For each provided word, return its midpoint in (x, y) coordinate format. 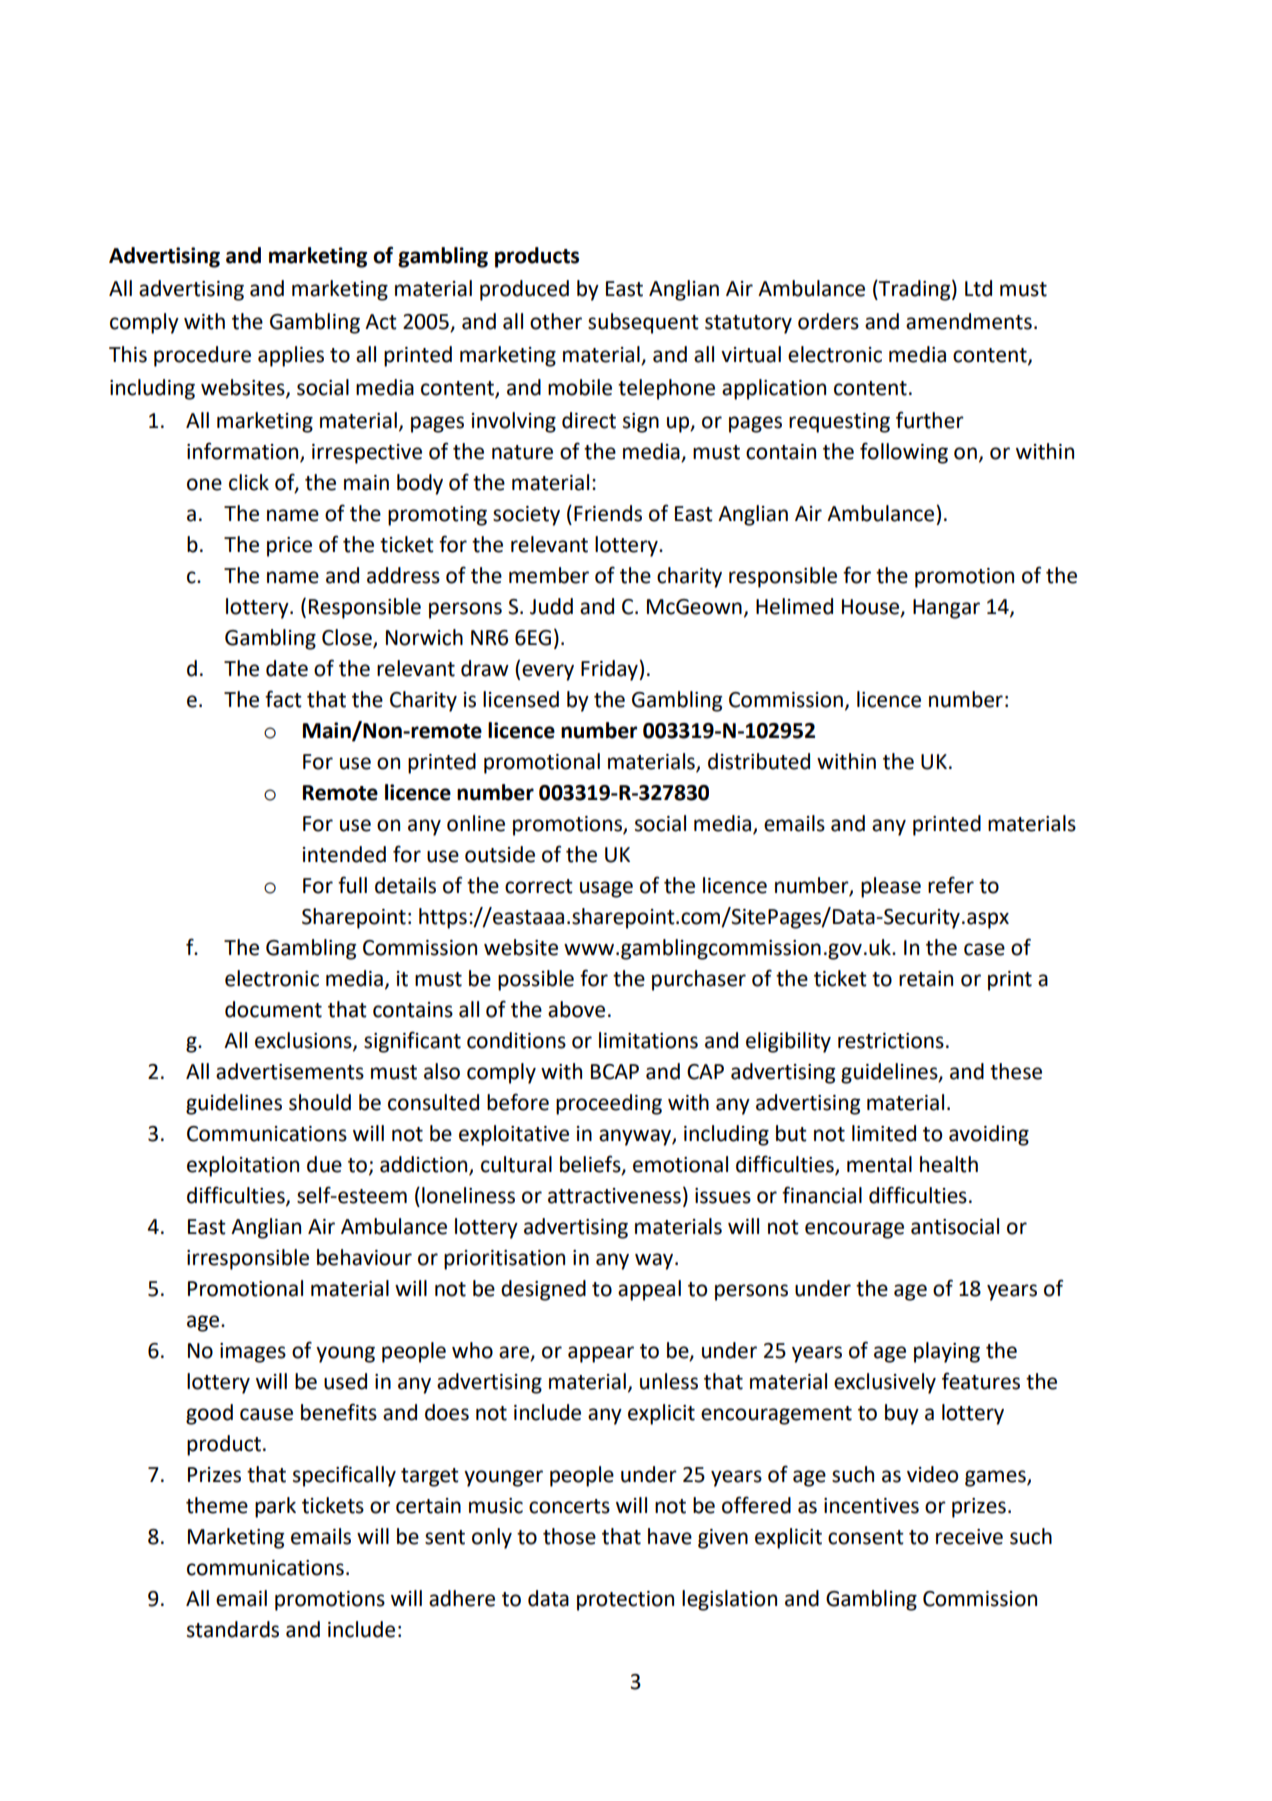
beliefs (591, 1164)
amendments (969, 321)
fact (283, 699)
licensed (521, 699)
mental (879, 1164)
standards (233, 1629)
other (556, 321)
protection (625, 1601)
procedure (202, 356)
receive (969, 1537)
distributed (759, 761)
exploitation (243, 1166)
